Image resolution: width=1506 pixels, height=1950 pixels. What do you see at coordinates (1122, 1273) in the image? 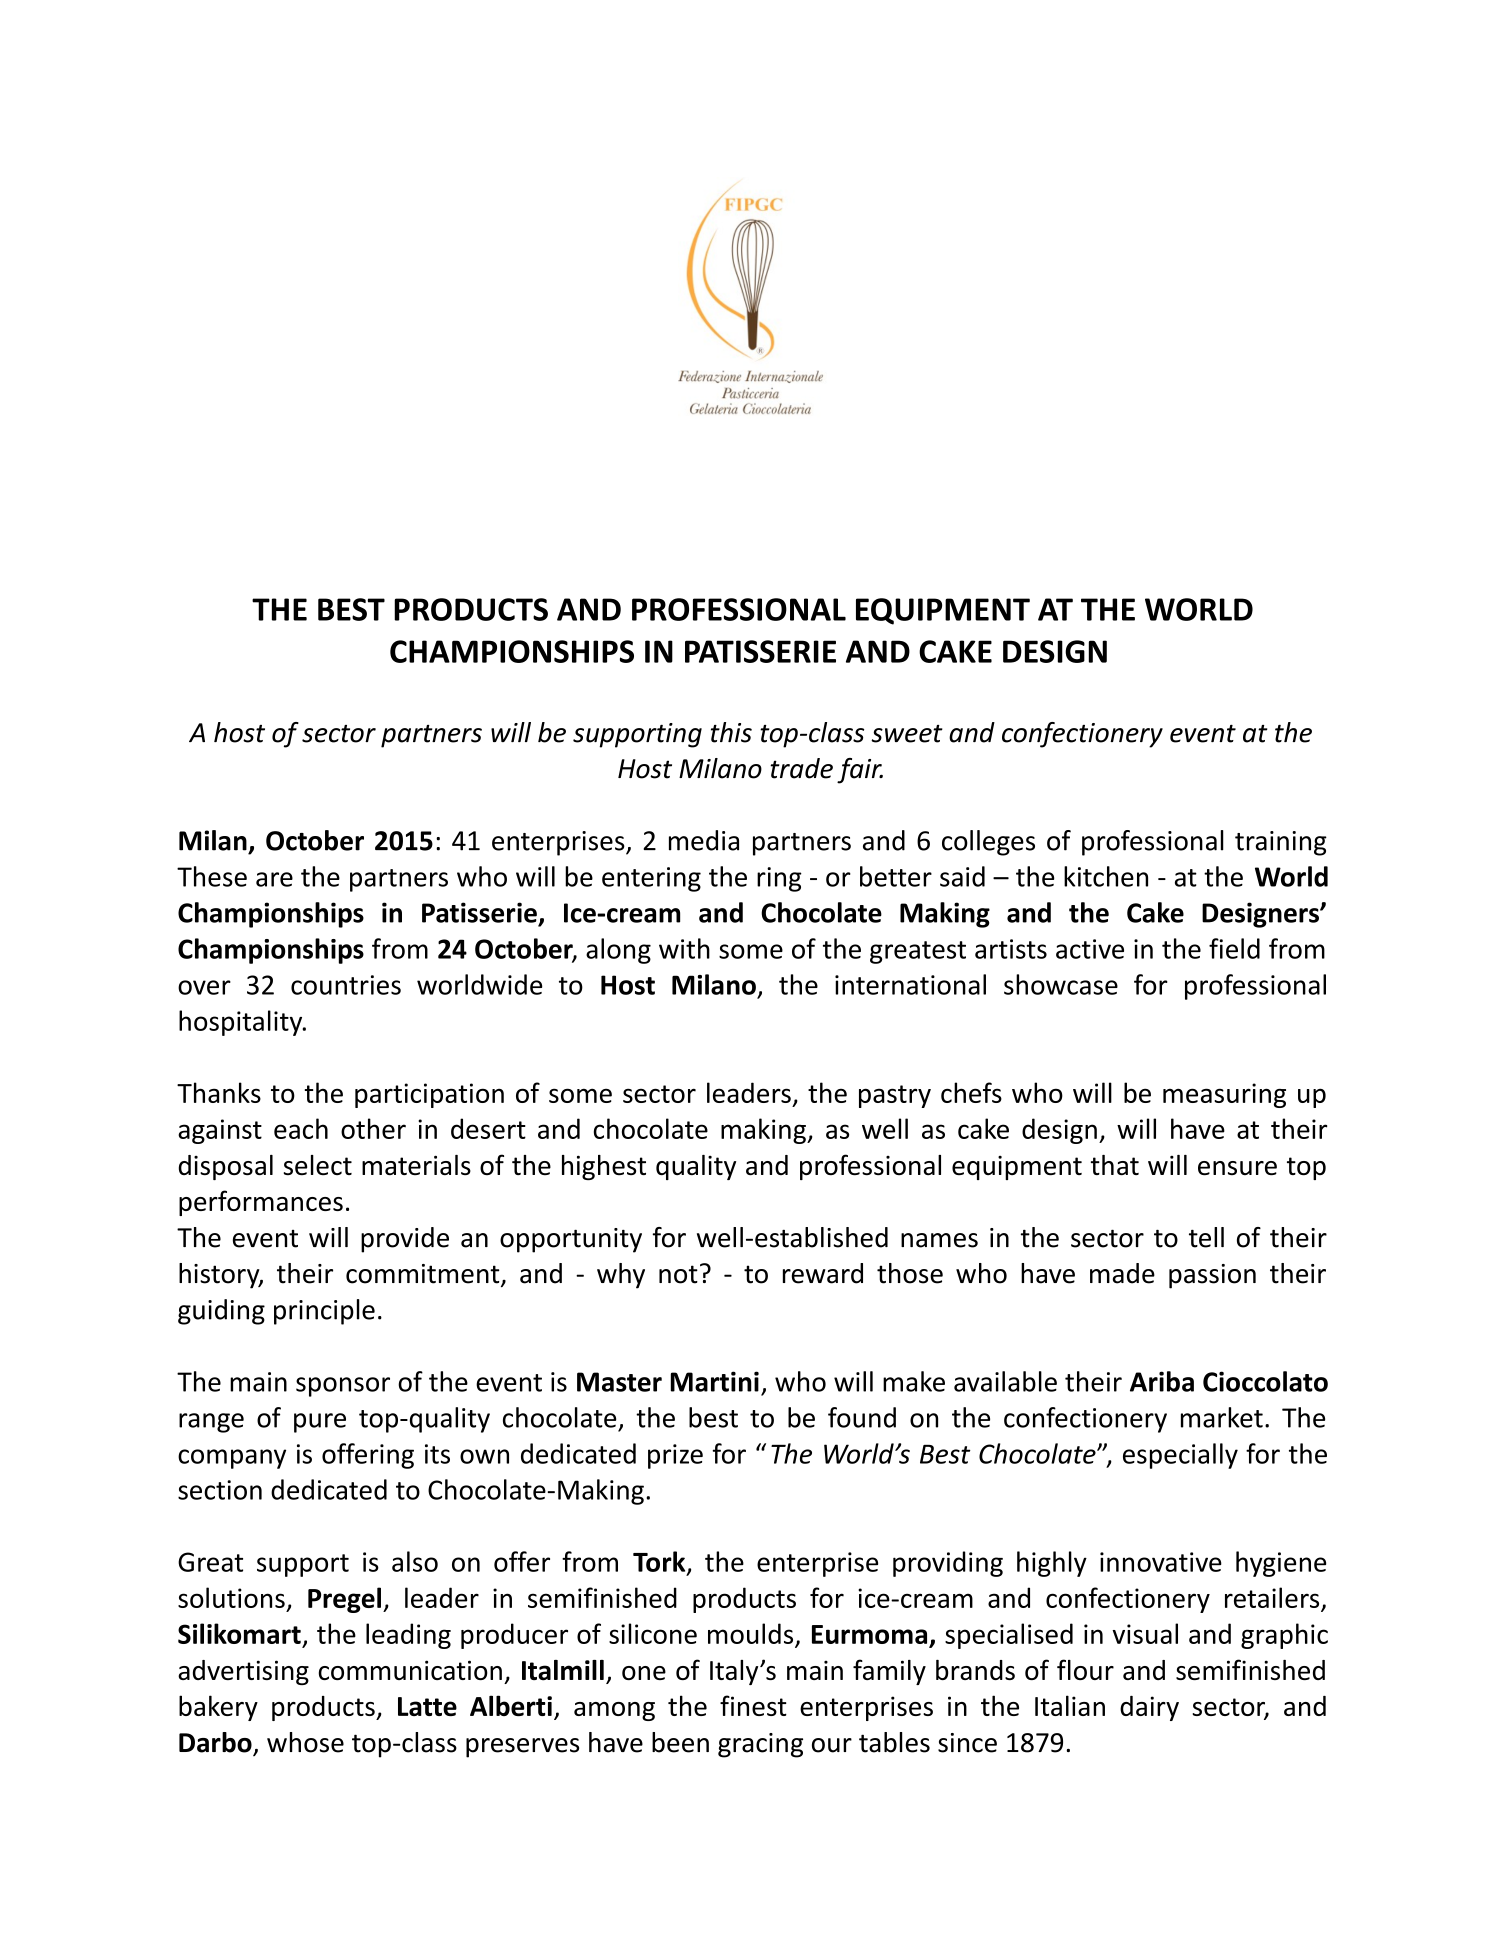
I see `made` at bounding box center [1122, 1273].
